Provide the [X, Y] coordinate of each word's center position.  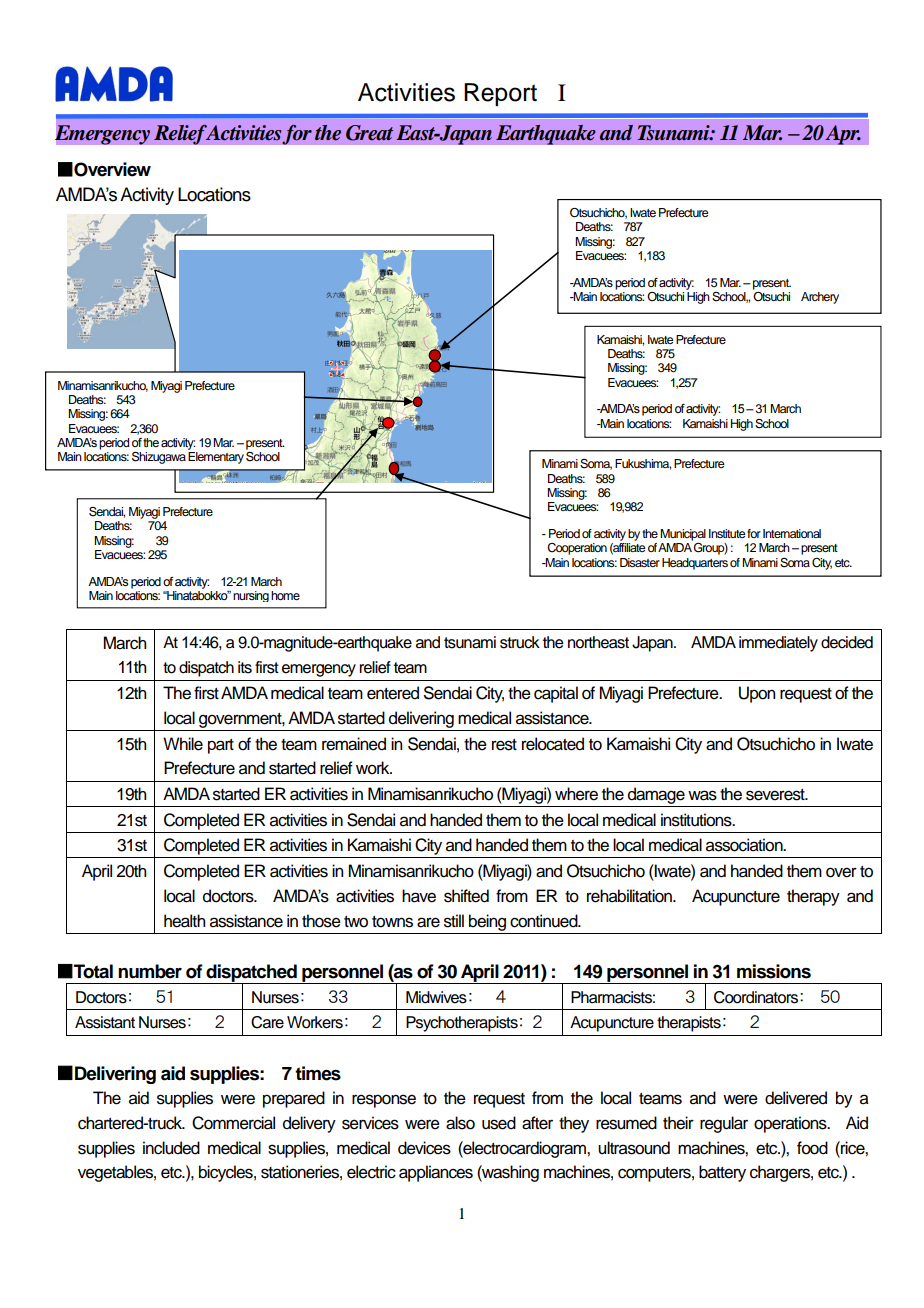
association [745, 845]
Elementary [216, 458]
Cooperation [577, 549]
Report [500, 94]
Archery [820, 298]
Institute [727, 533]
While [183, 744]
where [576, 794]
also [460, 1123]
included [171, 1148]
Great [369, 133]
